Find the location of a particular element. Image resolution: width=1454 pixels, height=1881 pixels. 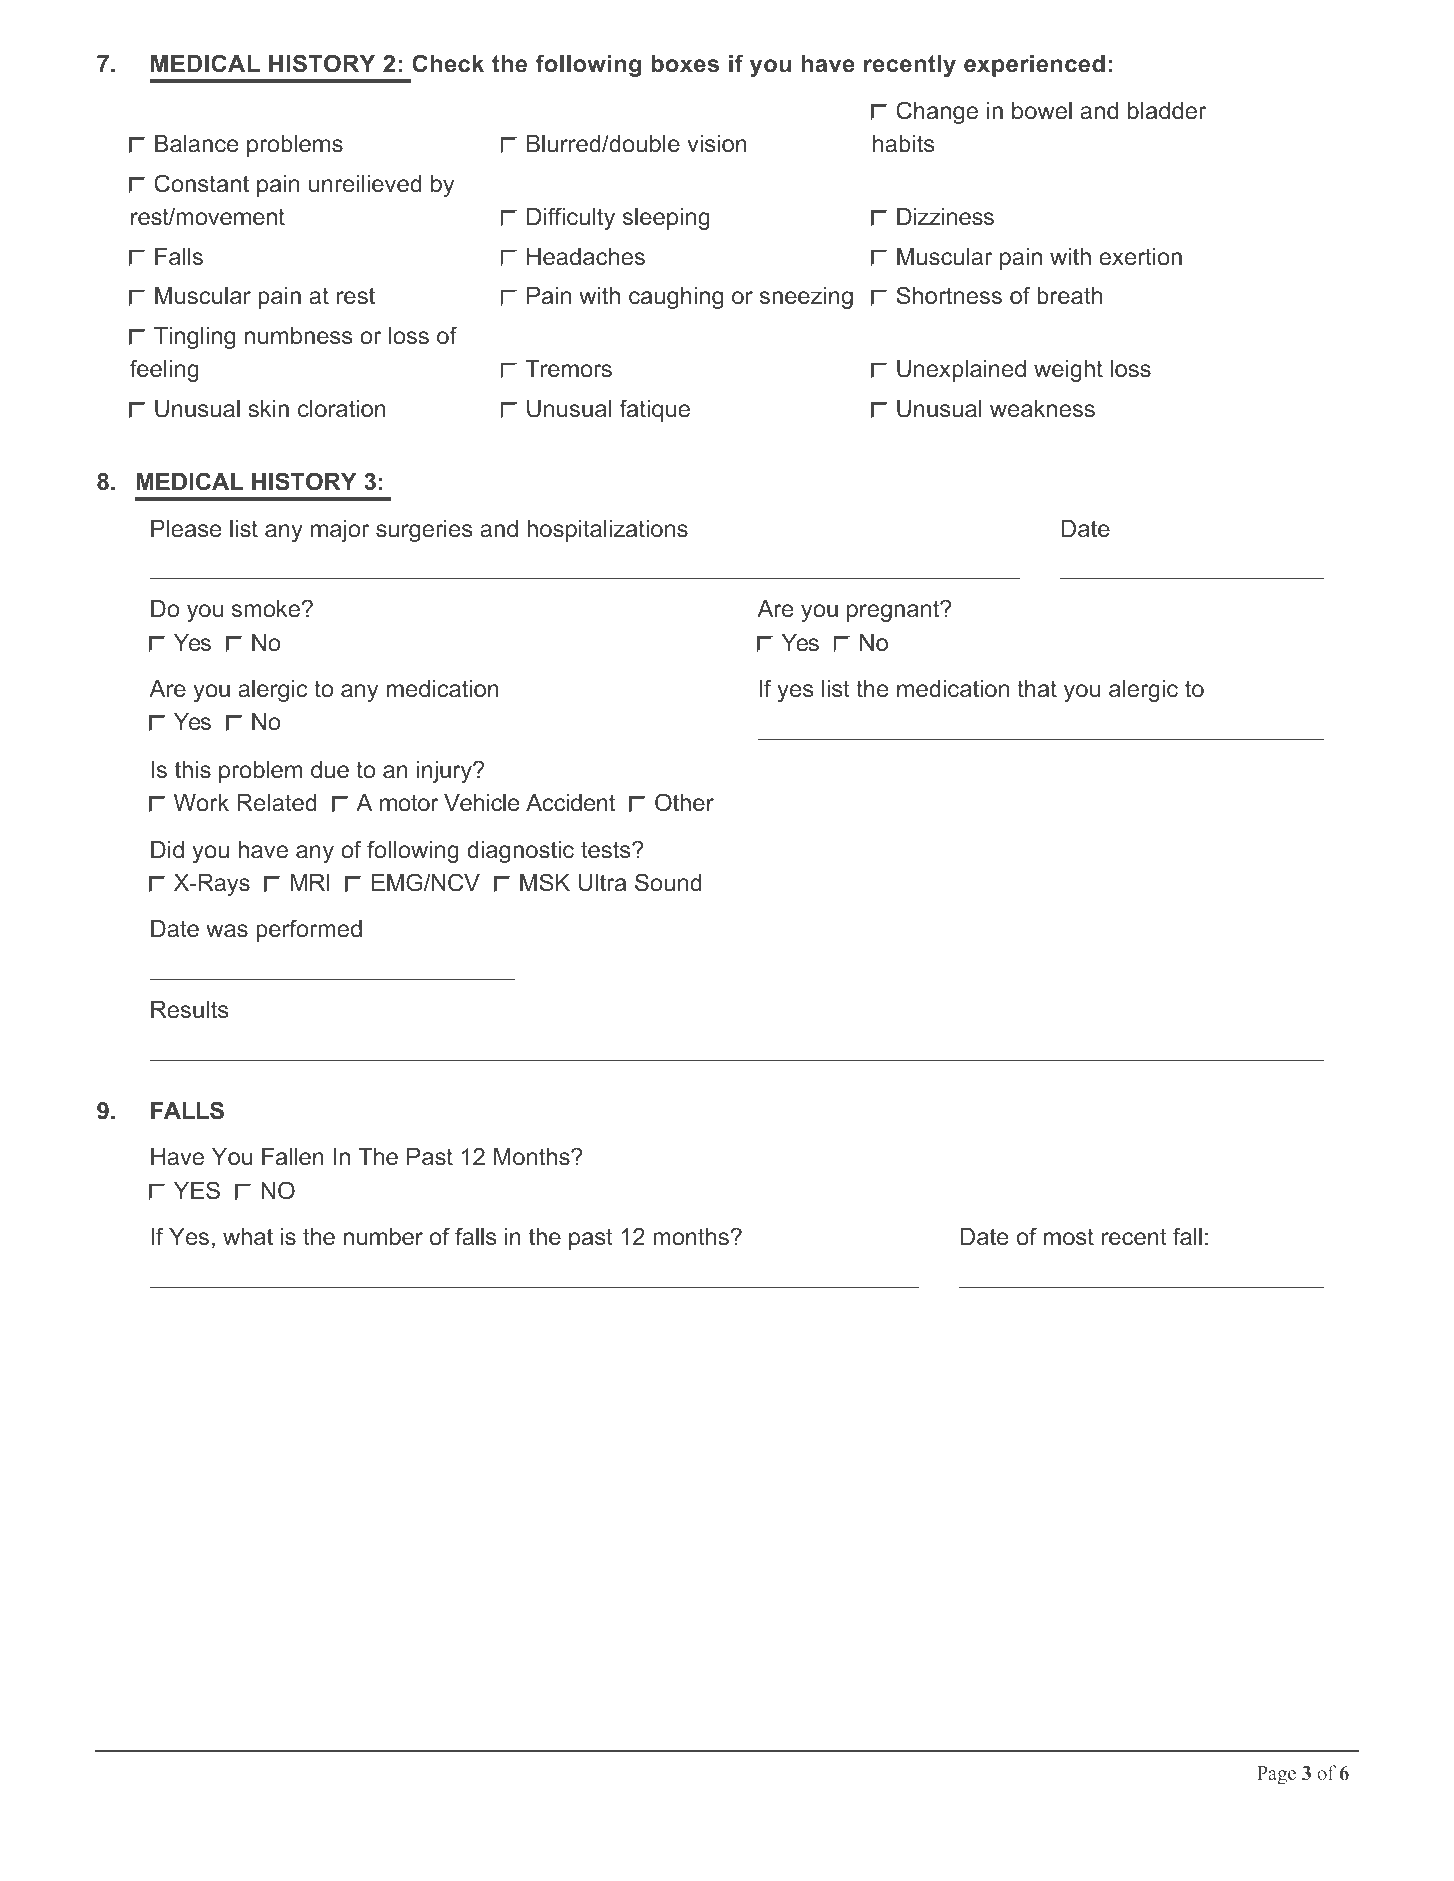

Balance is located at coordinates (197, 144).
